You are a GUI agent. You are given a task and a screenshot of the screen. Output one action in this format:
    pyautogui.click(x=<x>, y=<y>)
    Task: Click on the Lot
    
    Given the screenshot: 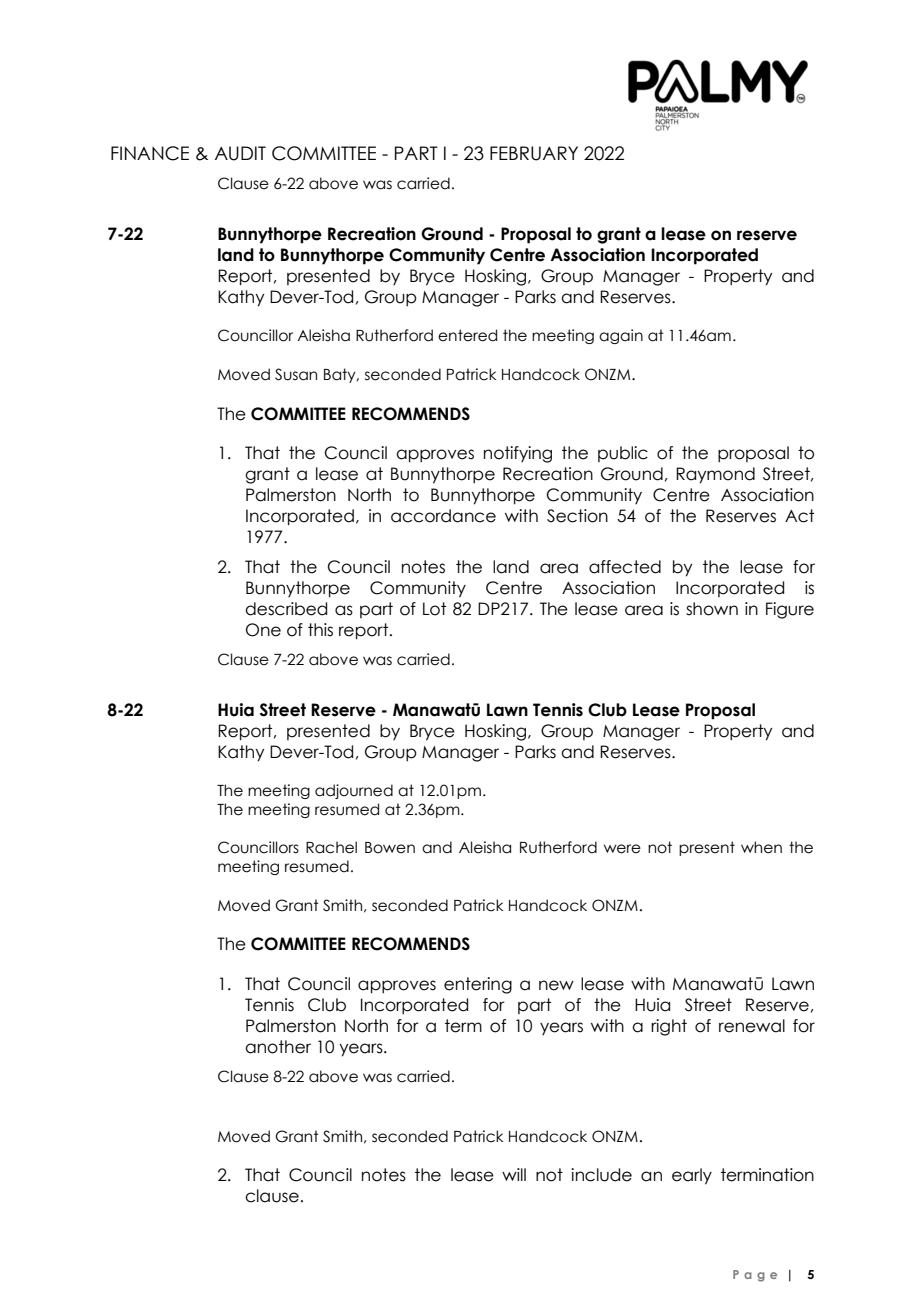 What is the action you would take?
    pyautogui.click(x=434, y=609)
